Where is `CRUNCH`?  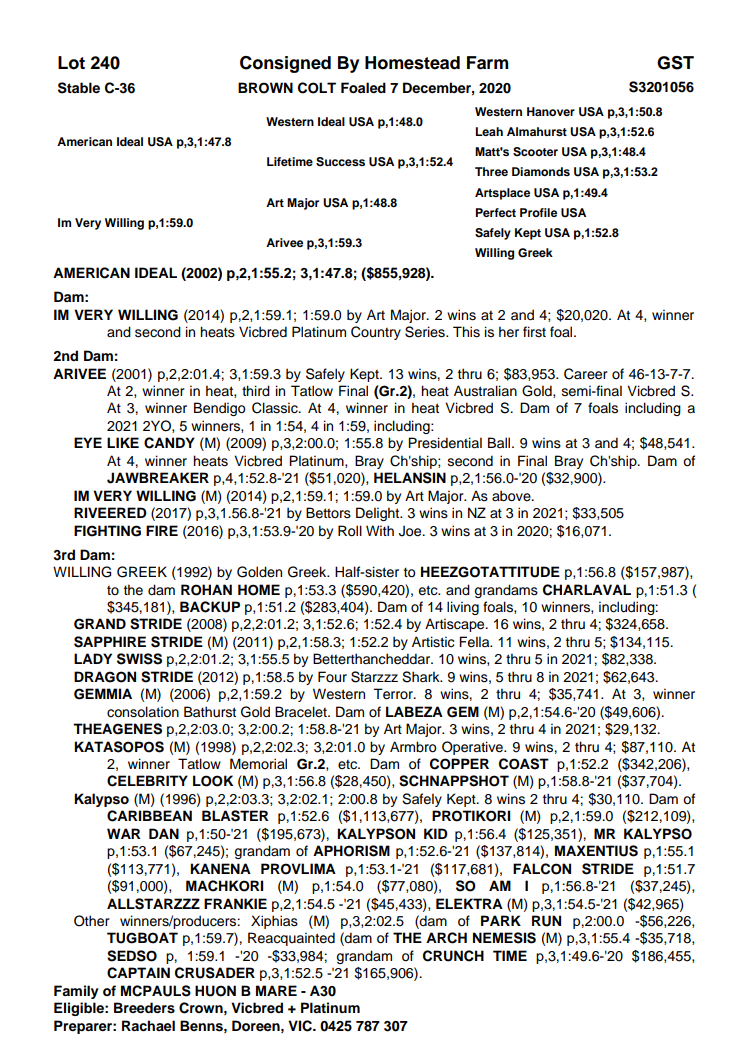 CRUNCH is located at coordinates (453, 956).
